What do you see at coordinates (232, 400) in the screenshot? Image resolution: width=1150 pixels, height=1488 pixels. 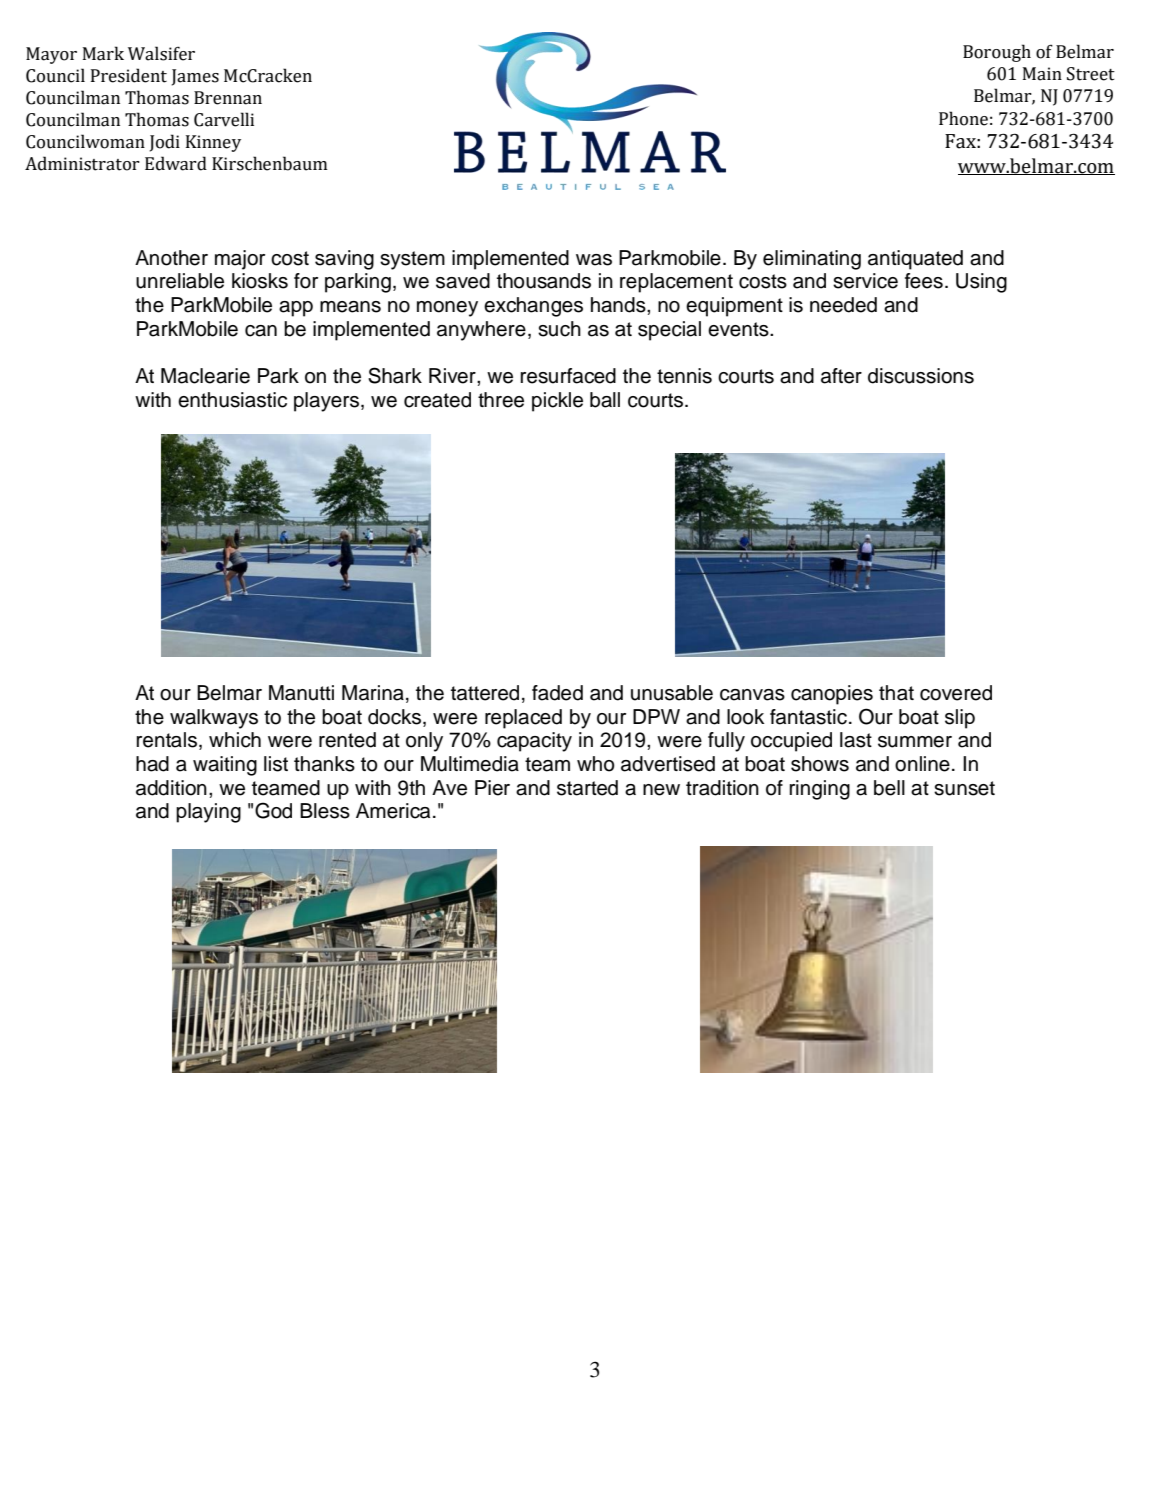 I see `enthusiastic` at bounding box center [232, 400].
